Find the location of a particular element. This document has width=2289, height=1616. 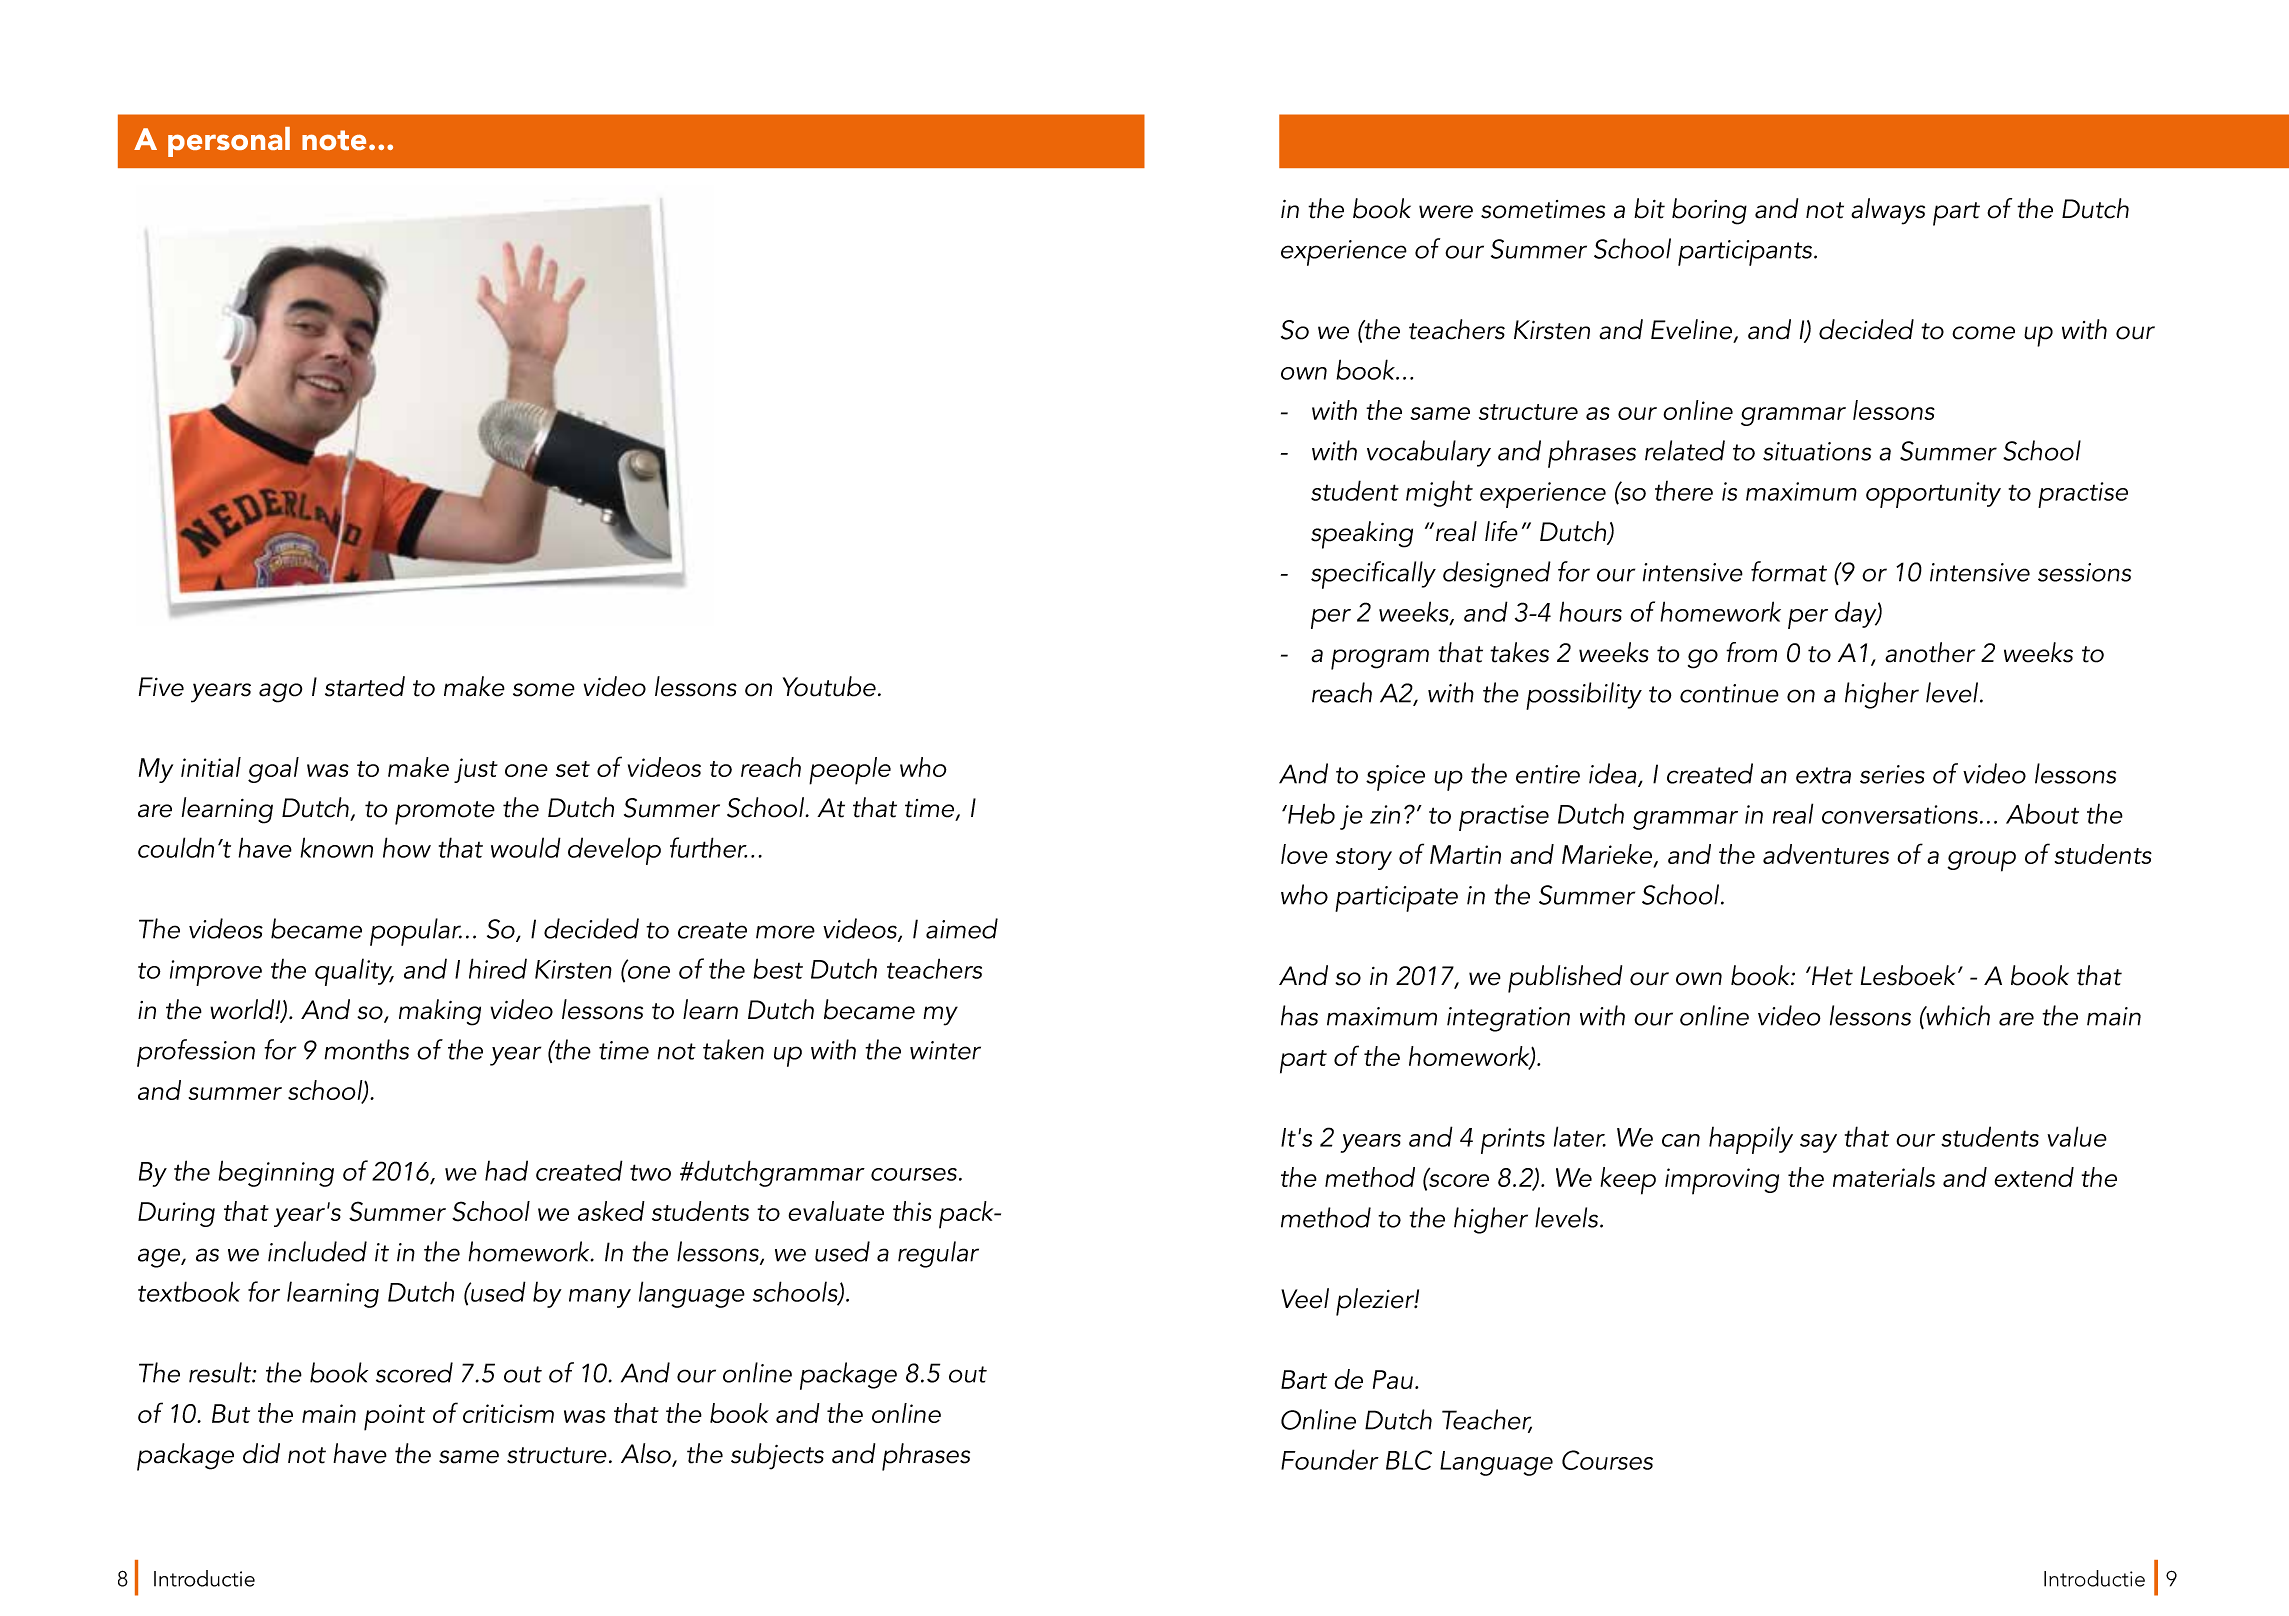

were is located at coordinates (1446, 212).
